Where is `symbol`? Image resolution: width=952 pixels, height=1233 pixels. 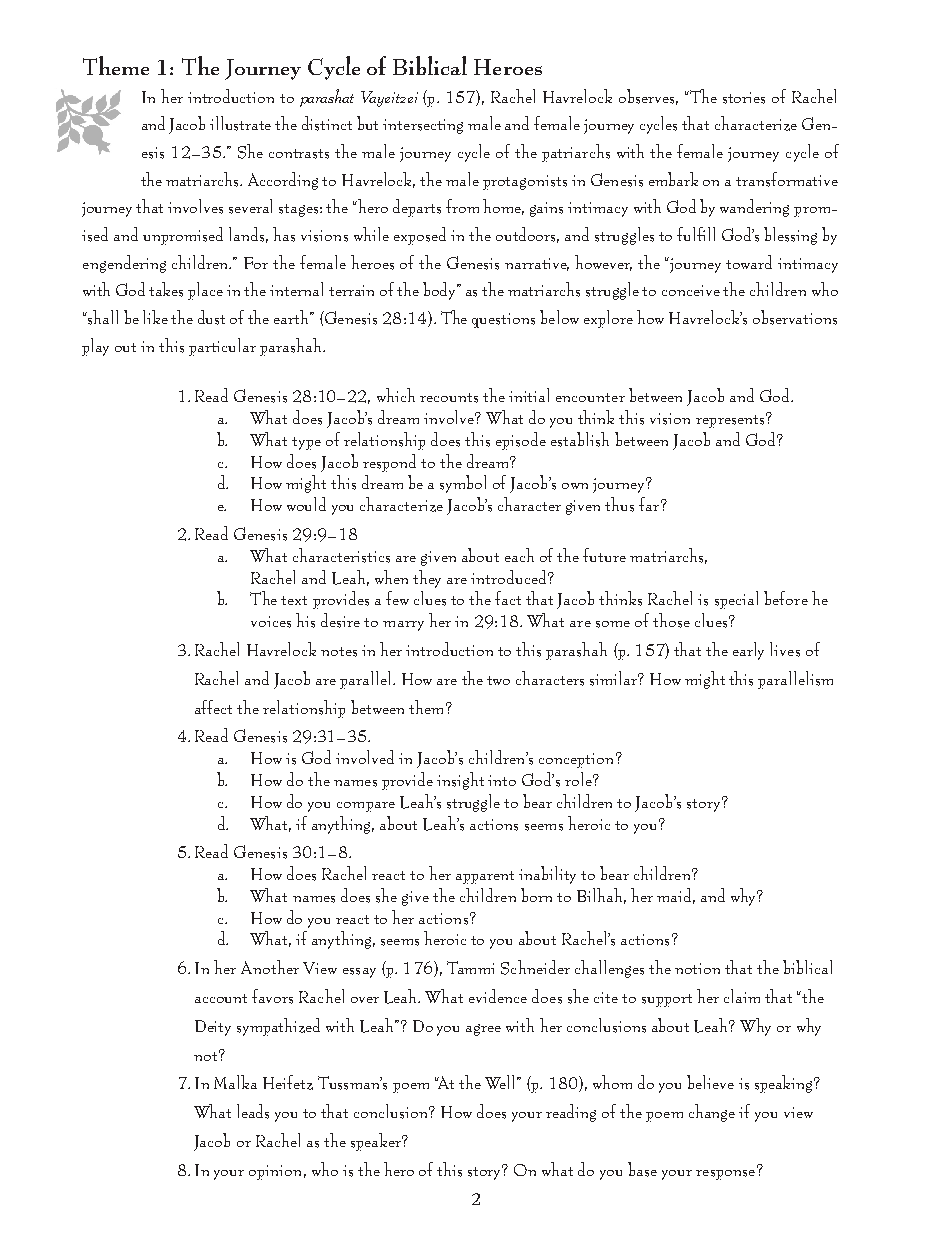 symbol is located at coordinates (463, 484).
